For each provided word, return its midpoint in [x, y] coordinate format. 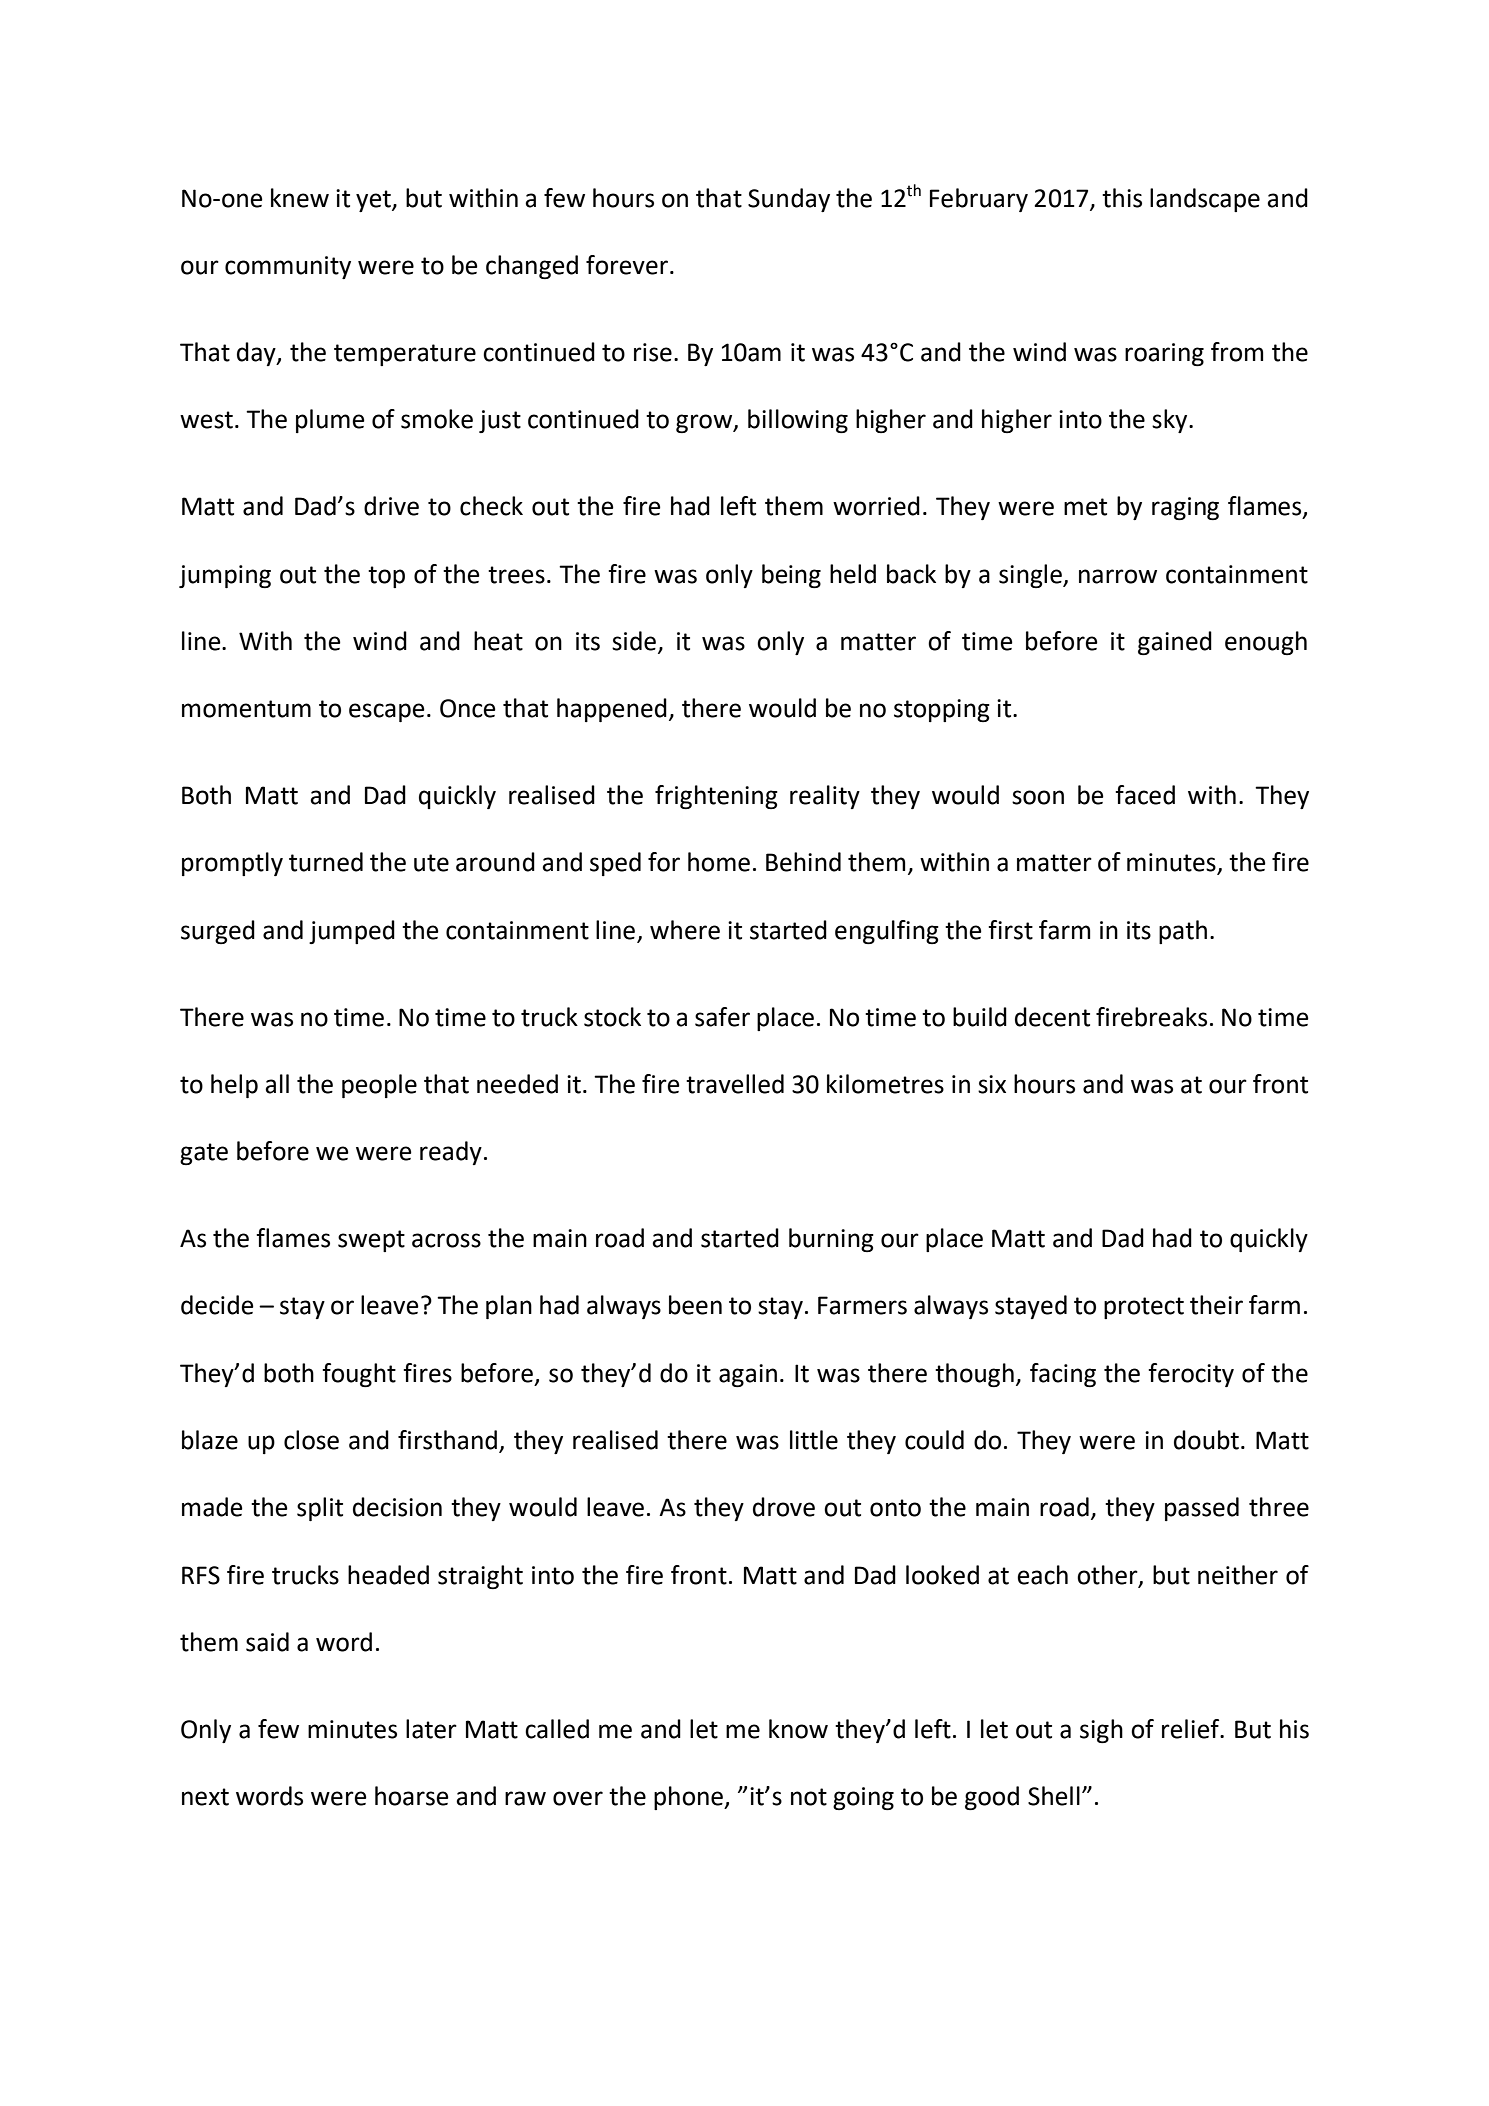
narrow [1118, 576]
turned [326, 862]
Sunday [789, 200]
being [791, 576]
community [288, 267]
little [814, 1440]
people [379, 1086]
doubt [1206, 1440]
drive [391, 506]
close [311, 1440]
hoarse [412, 1796]
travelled [735, 1084]
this [1122, 198]
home [719, 862]
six [992, 1084]
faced [1145, 795]
